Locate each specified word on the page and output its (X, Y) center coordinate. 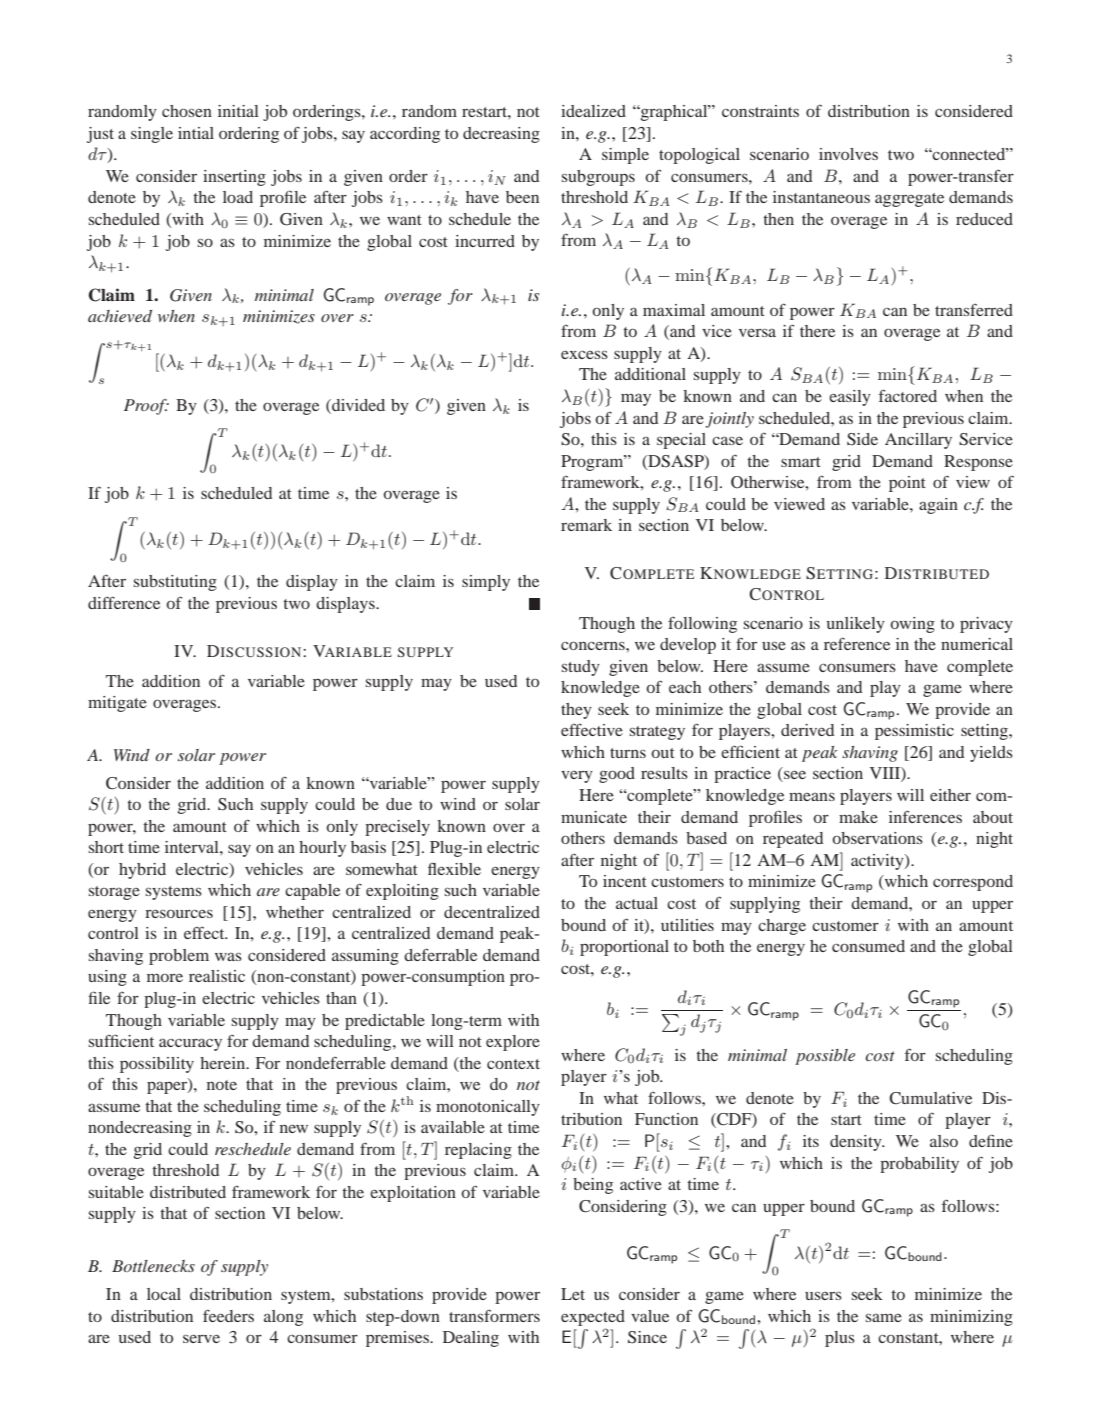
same (884, 1317)
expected (593, 1318)
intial (196, 133)
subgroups (598, 178)
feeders (228, 1315)
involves (848, 154)
